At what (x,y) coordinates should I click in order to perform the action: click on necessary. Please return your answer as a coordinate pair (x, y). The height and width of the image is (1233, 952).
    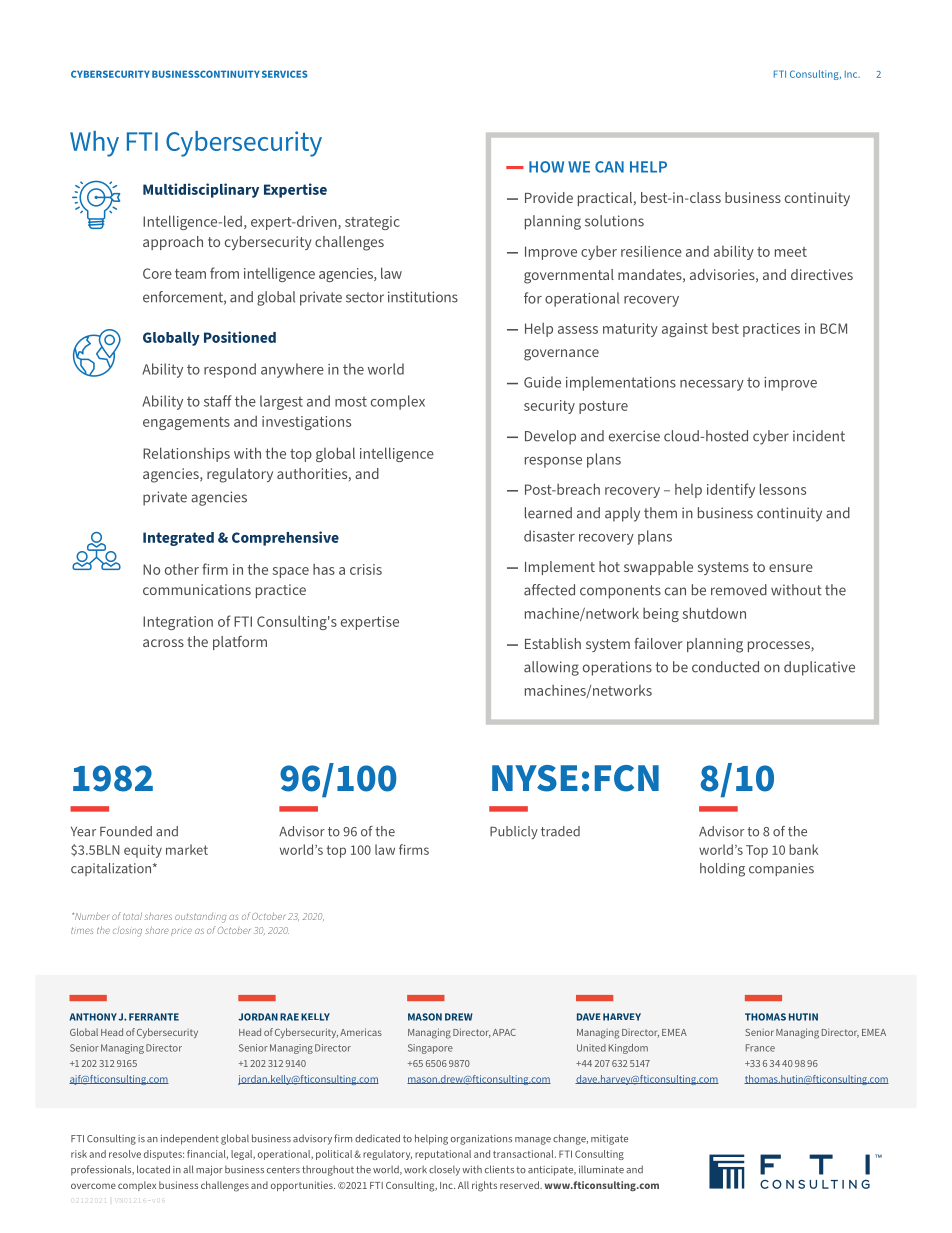
    Looking at the image, I should click on (712, 385).
